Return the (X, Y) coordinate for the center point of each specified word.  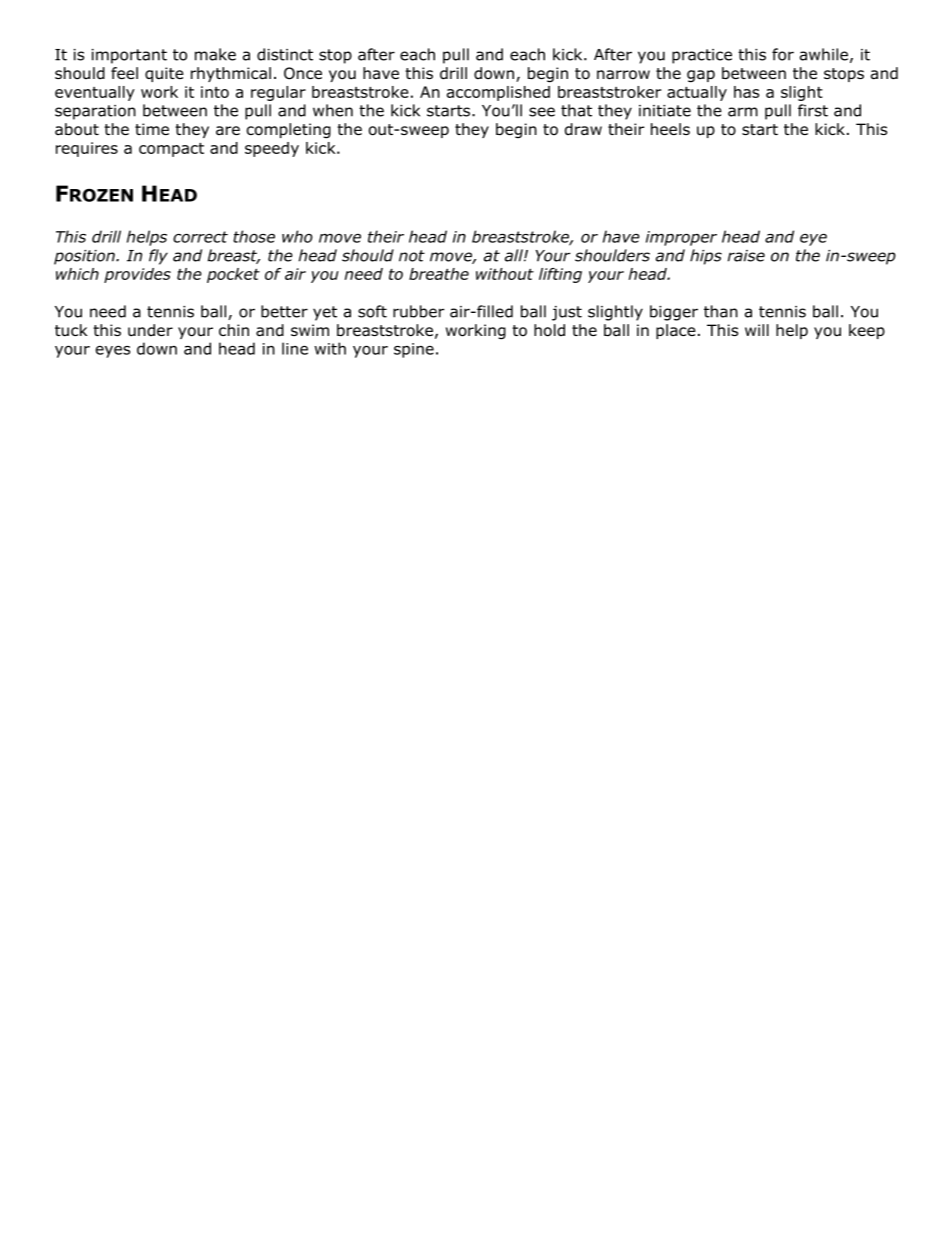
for (783, 54)
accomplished (498, 93)
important (129, 56)
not (412, 256)
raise (746, 256)
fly (158, 257)
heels (670, 129)
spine (414, 350)
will (757, 330)
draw (583, 129)
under (150, 330)
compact (171, 150)
